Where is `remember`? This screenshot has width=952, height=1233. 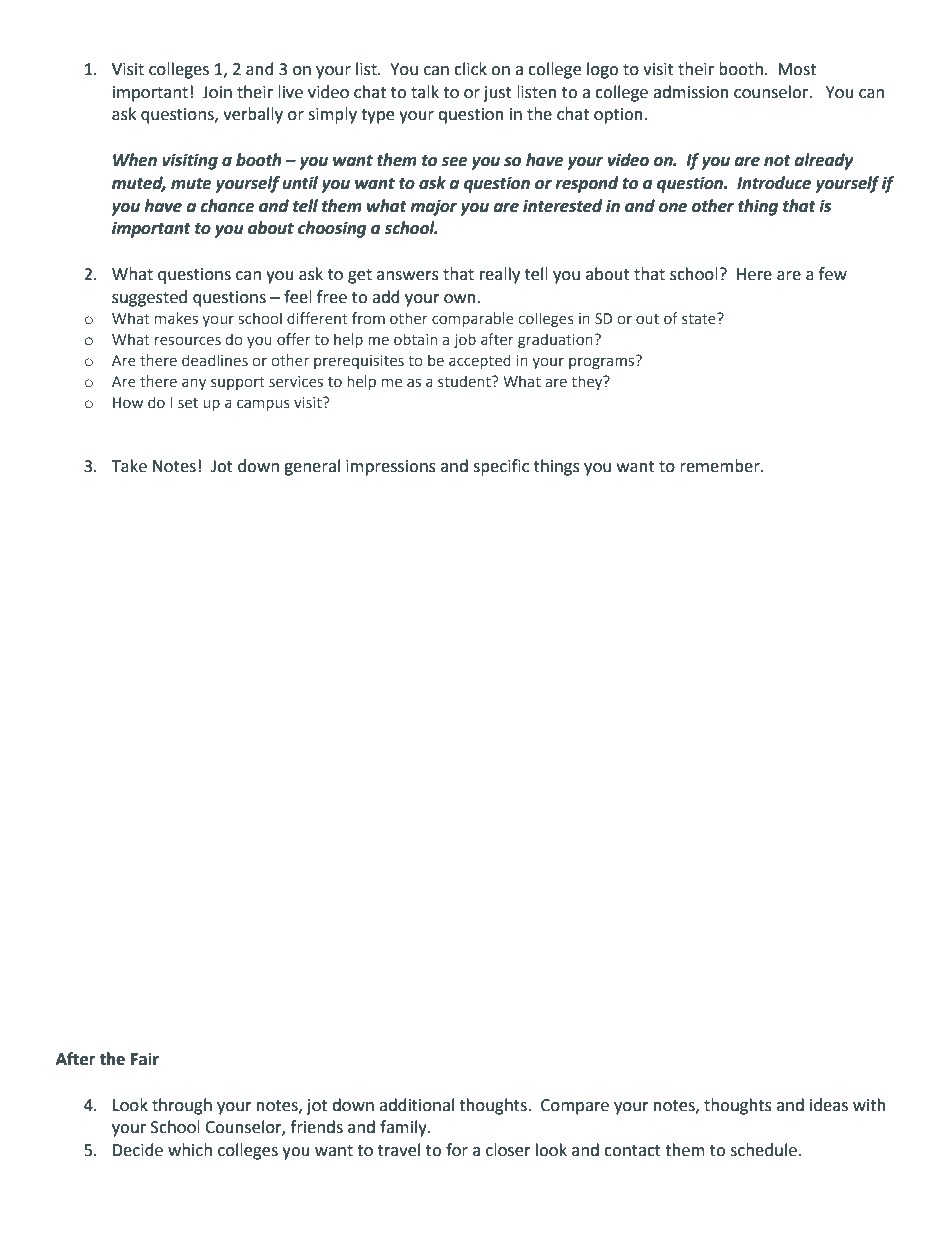
remember is located at coordinates (721, 466).
